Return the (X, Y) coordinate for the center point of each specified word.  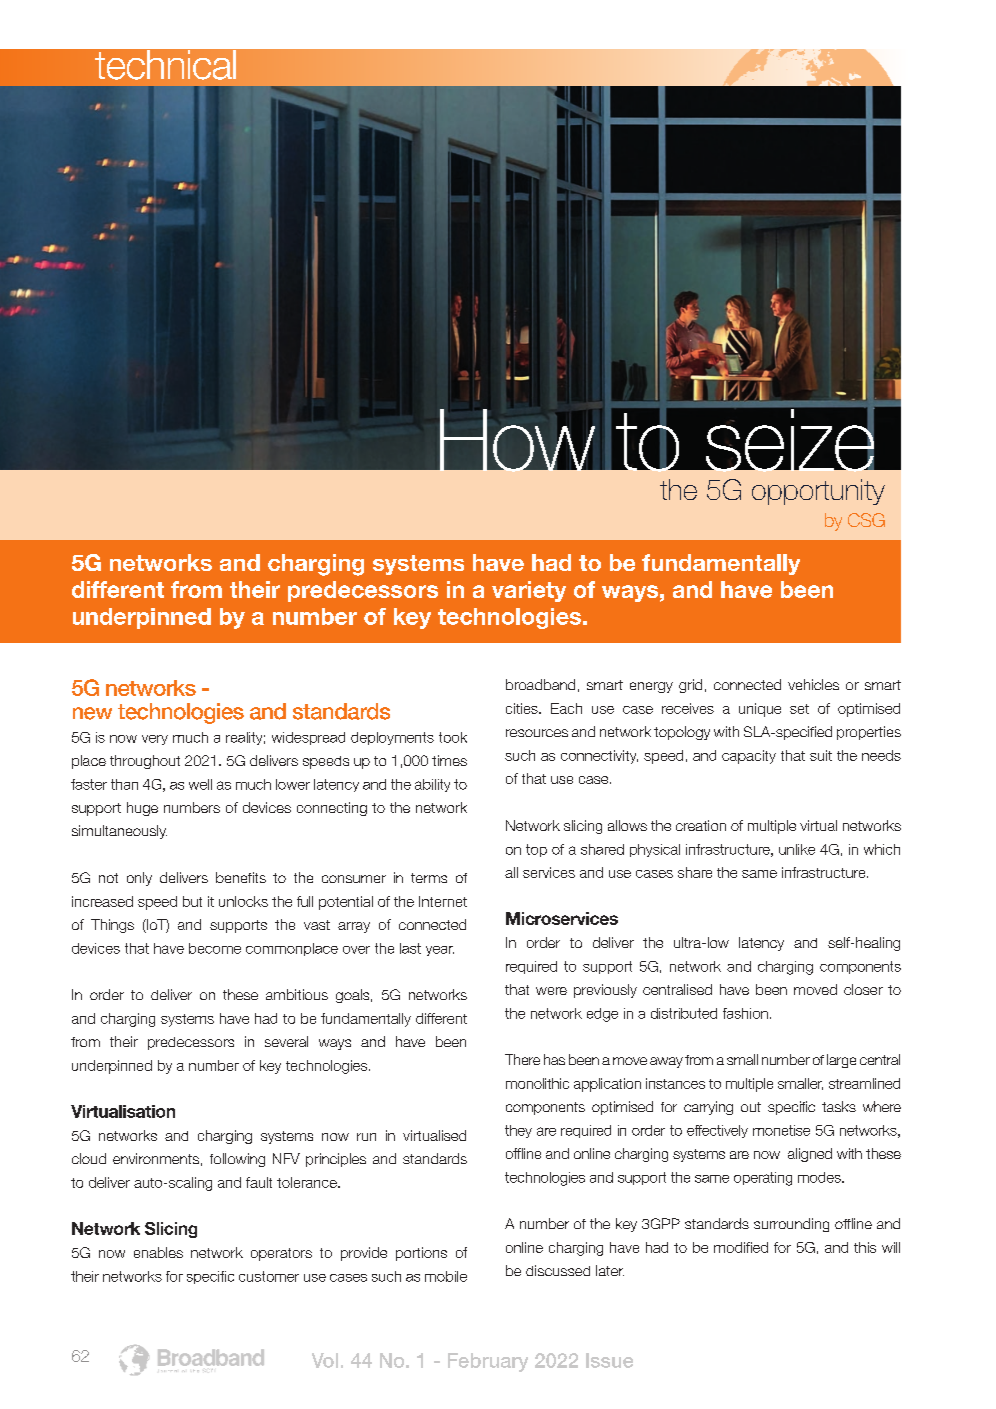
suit (821, 755)
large (841, 1061)
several (286, 1041)
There (522, 1059)
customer (269, 1276)
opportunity (818, 492)
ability (432, 785)
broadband (540, 684)
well (200, 784)
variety (529, 591)
